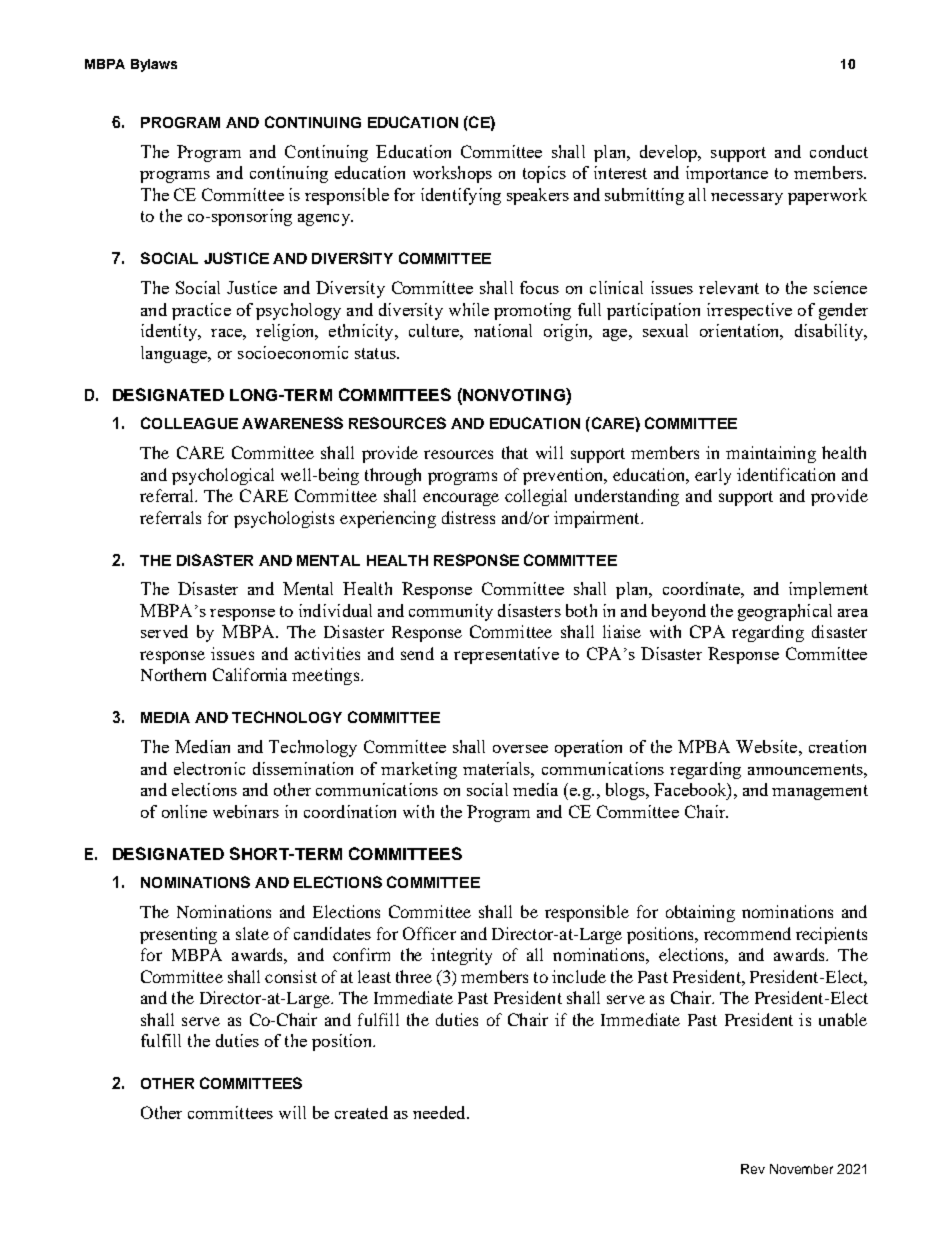 This screenshot has width=952, height=1233. Describe the element at coordinates (252, 933) in the screenshot. I see `slate` at that location.
